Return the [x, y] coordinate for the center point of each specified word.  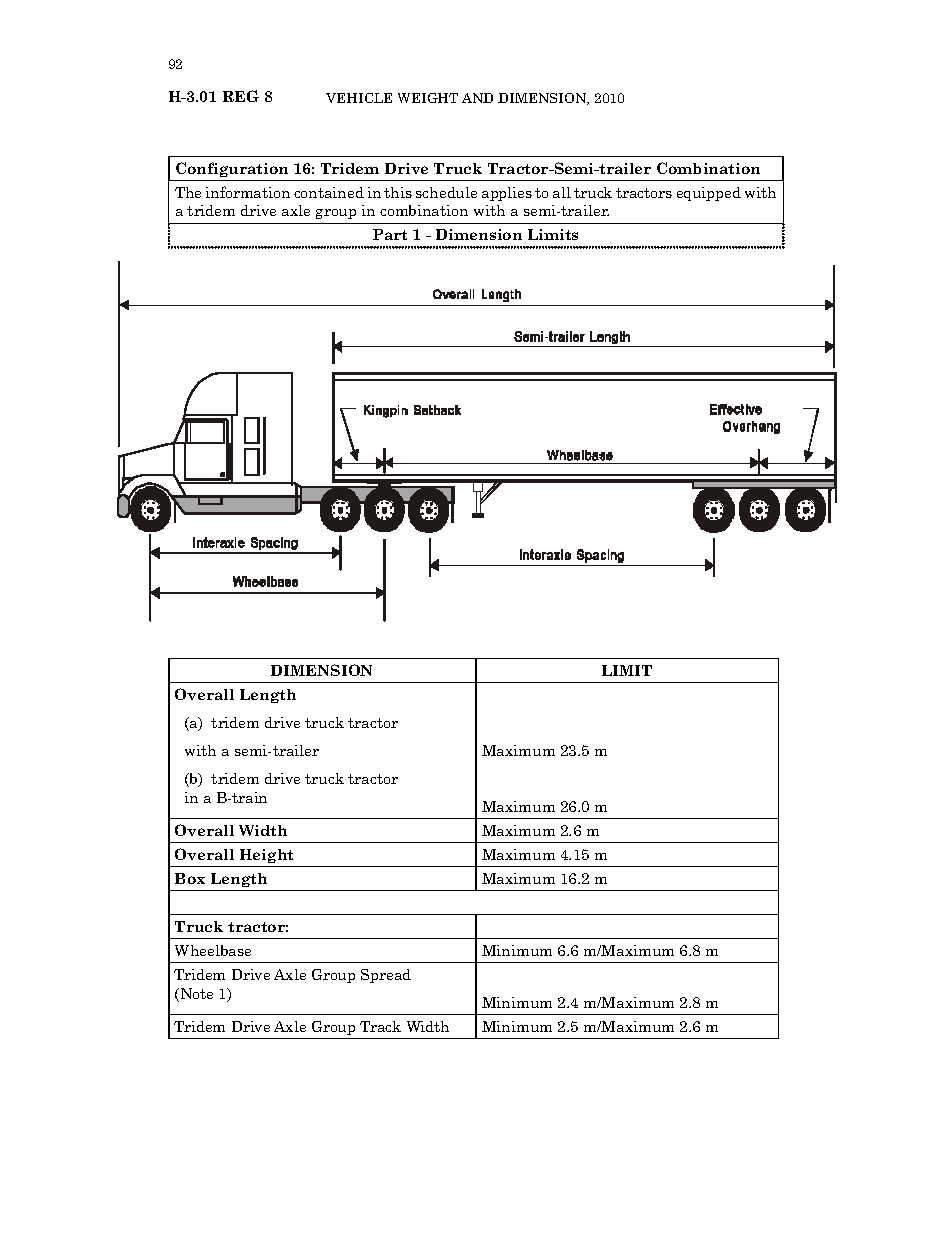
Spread [386, 976]
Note [195, 995]
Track [380, 1026]
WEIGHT [428, 98]
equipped [709, 194]
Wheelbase [213, 950]
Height [266, 856]
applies [507, 194]
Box [190, 878]
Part [390, 234]
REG [241, 96]
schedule [446, 192]
